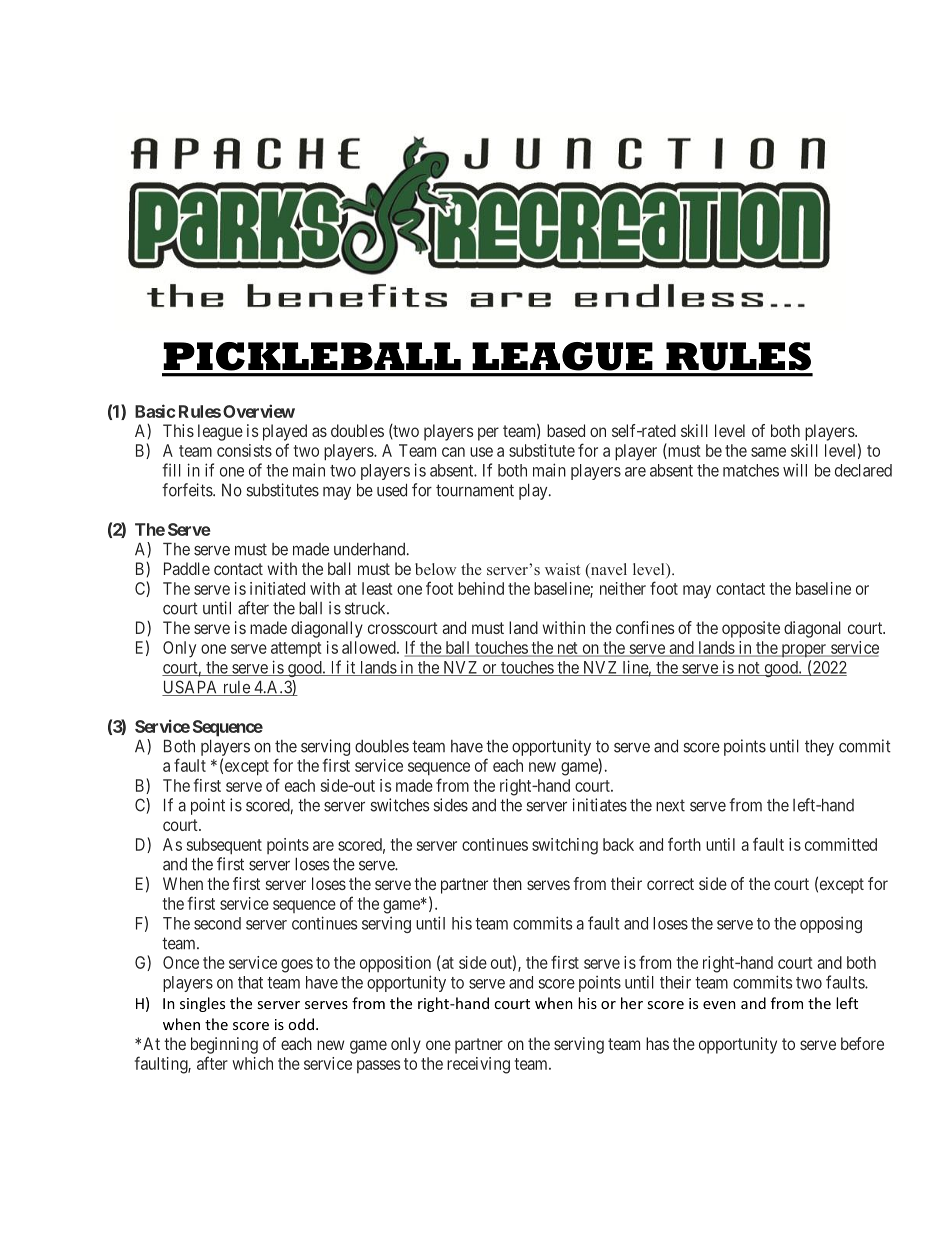 The height and width of the screenshot is (1233, 952). What do you see at coordinates (478, 1065) in the screenshot?
I see `receiving` at bounding box center [478, 1065].
